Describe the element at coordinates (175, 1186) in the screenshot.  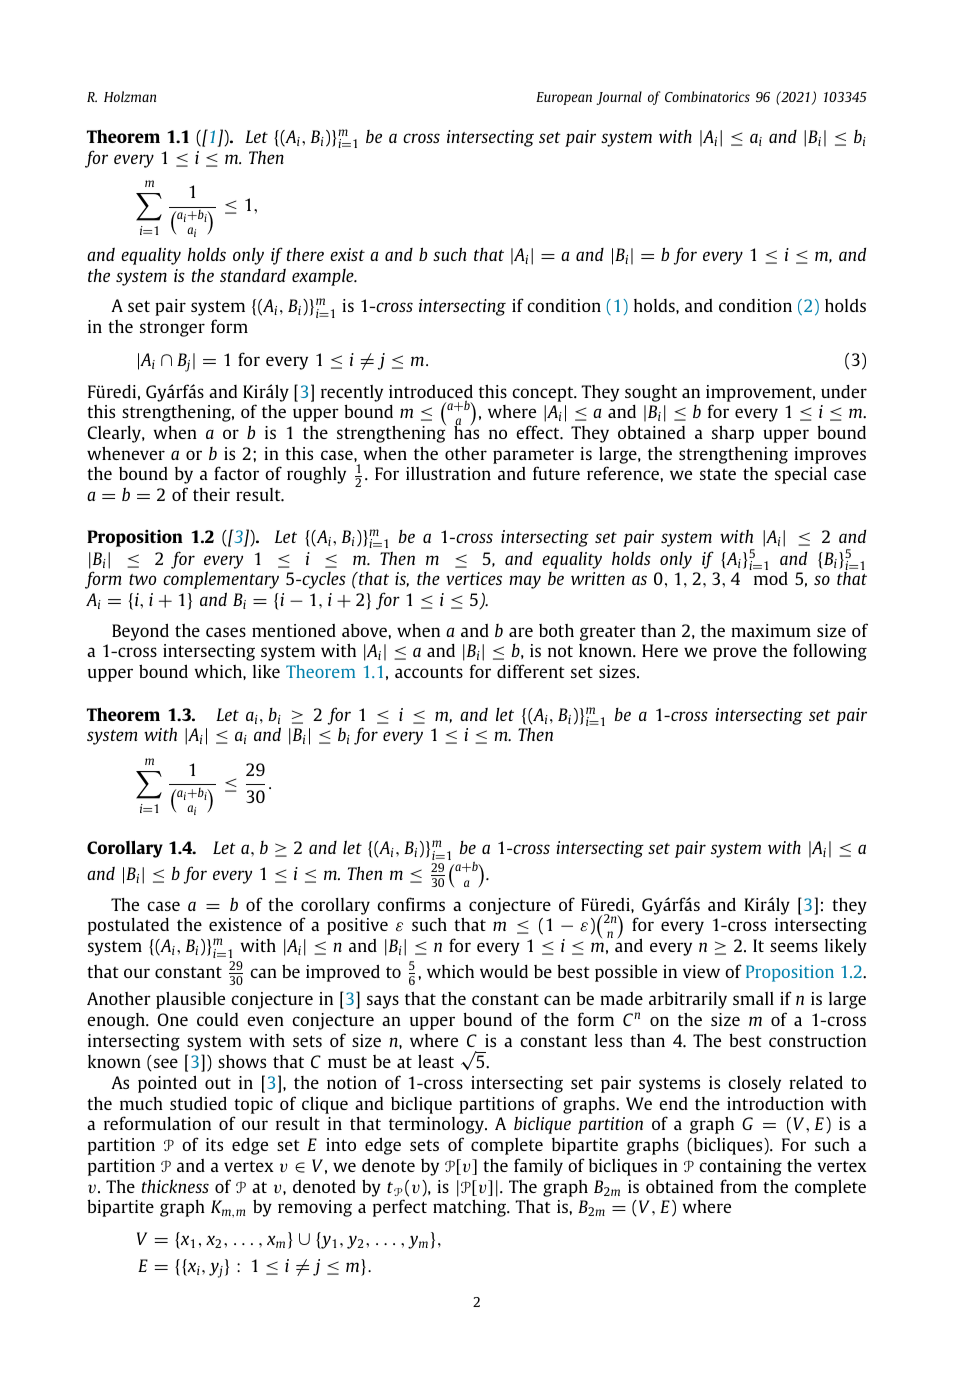
I see `thickness` at that location.
